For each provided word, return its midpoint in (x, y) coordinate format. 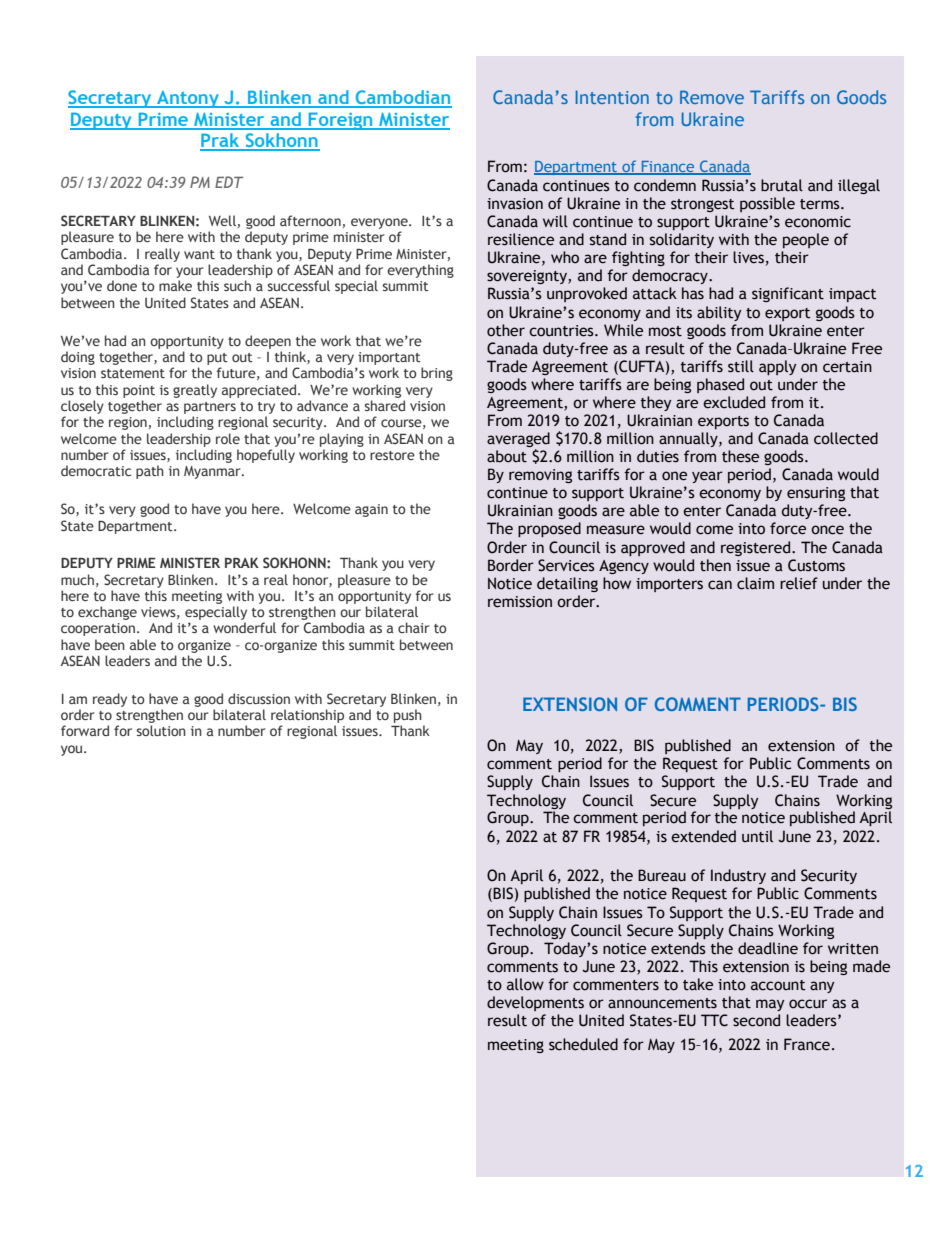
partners (210, 408)
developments (535, 1003)
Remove (712, 97)
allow (525, 984)
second (756, 1020)
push (409, 717)
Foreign (340, 121)
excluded (734, 402)
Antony (188, 99)
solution (161, 730)
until (757, 836)
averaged (518, 441)
